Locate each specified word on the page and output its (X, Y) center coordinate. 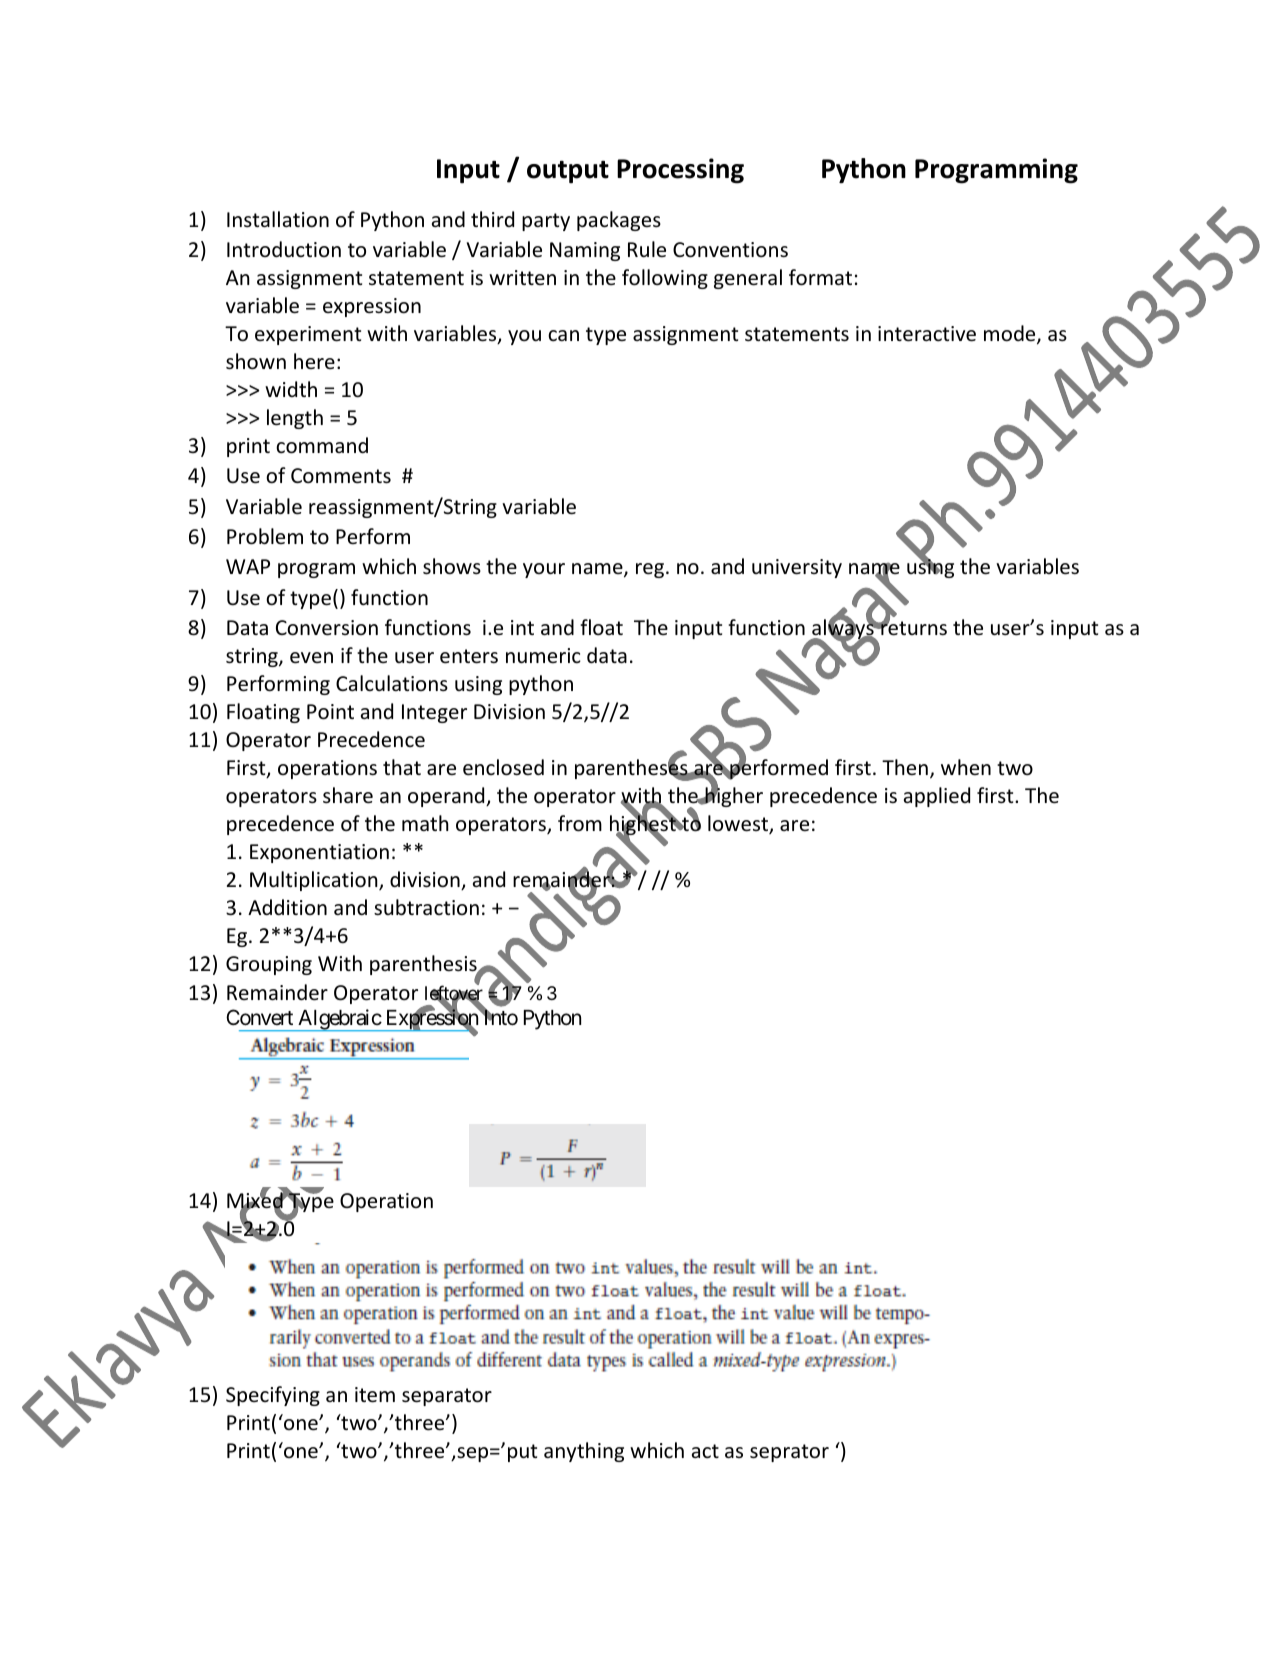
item (375, 1395)
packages (619, 221)
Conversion (327, 628)
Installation (278, 219)
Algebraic (339, 1020)
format (820, 277)
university (797, 568)
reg (651, 570)
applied (937, 797)
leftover (454, 994)
